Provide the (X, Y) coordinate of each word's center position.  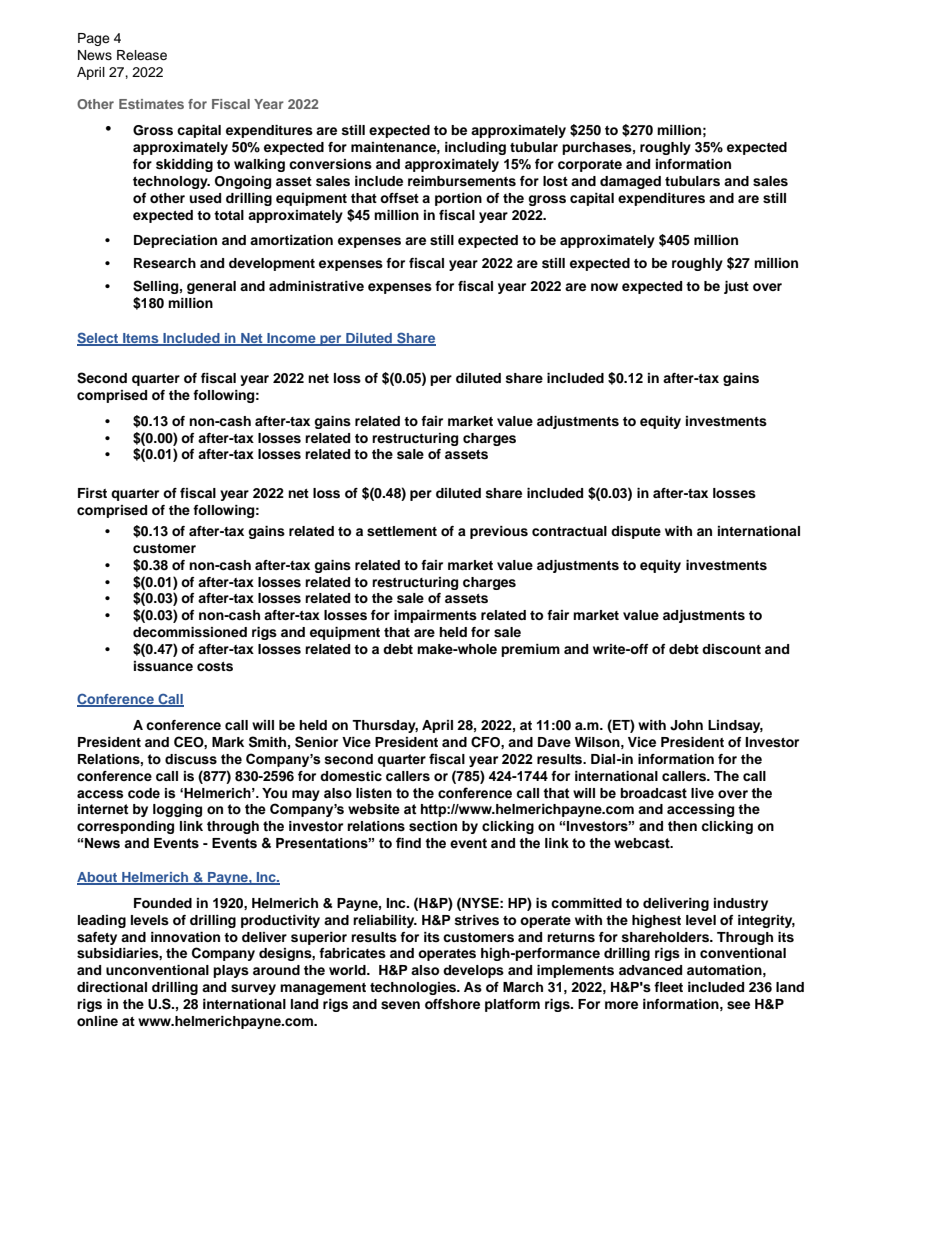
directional (112, 987)
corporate (590, 166)
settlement (402, 531)
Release (142, 55)
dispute (636, 532)
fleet (668, 987)
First (92, 493)
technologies (414, 988)
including (475, 148)
